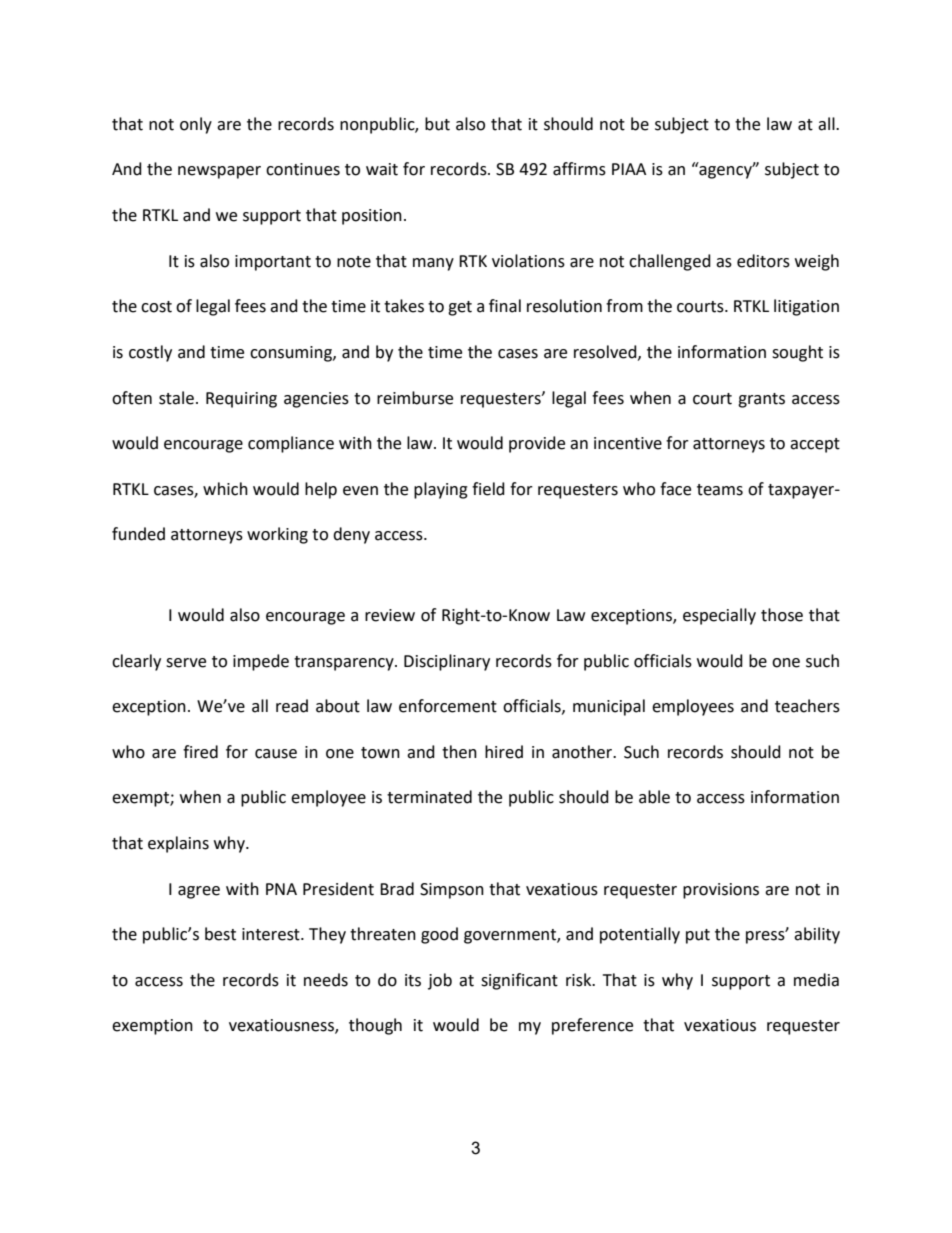  Describe the element at coordinates (761, 400) in the screenshot. I see `grants` at that location.
